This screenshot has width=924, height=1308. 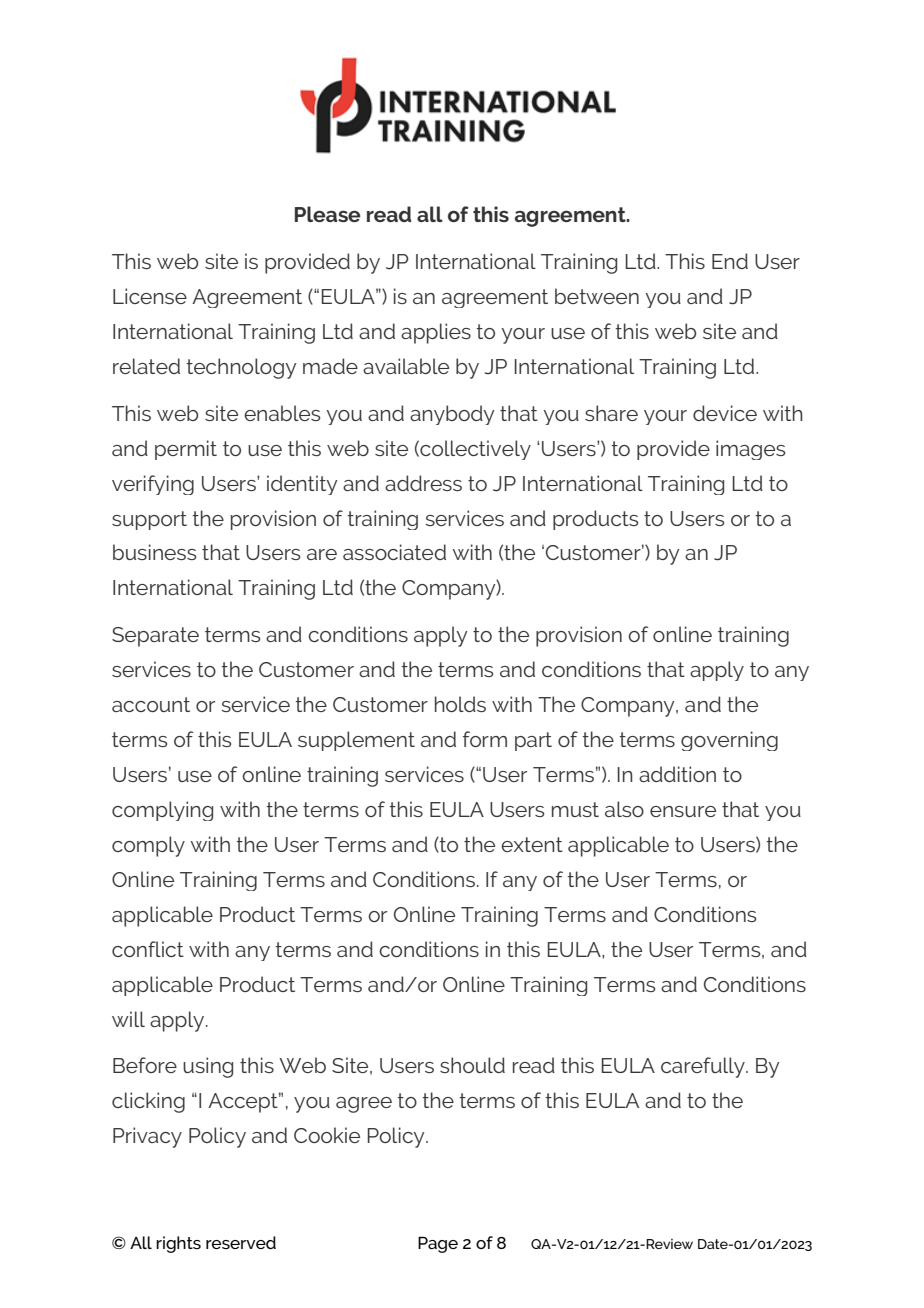 I want to click on rights, so click(x=178, y=1244).
